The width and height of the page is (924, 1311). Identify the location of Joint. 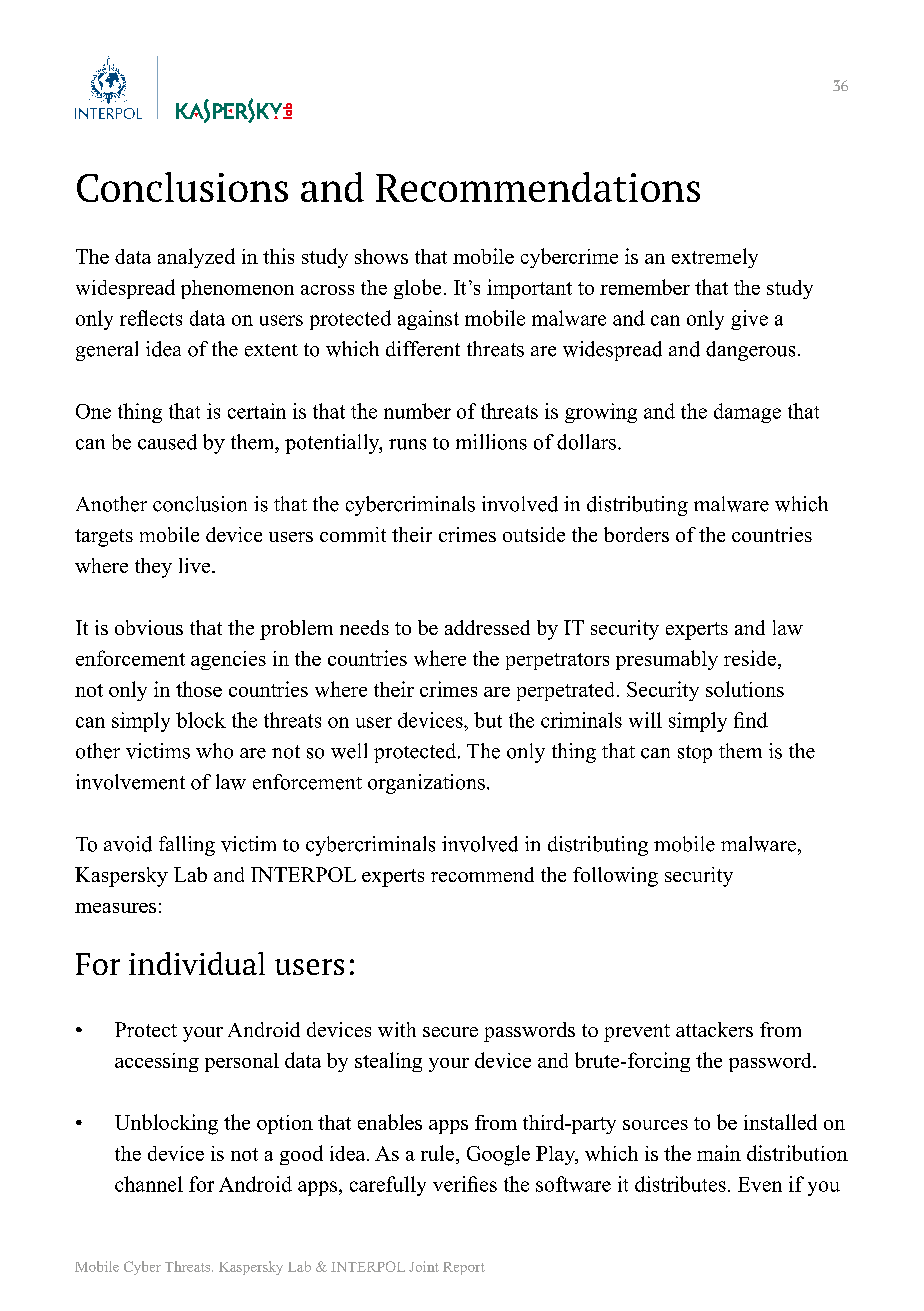
(424, 1266).
